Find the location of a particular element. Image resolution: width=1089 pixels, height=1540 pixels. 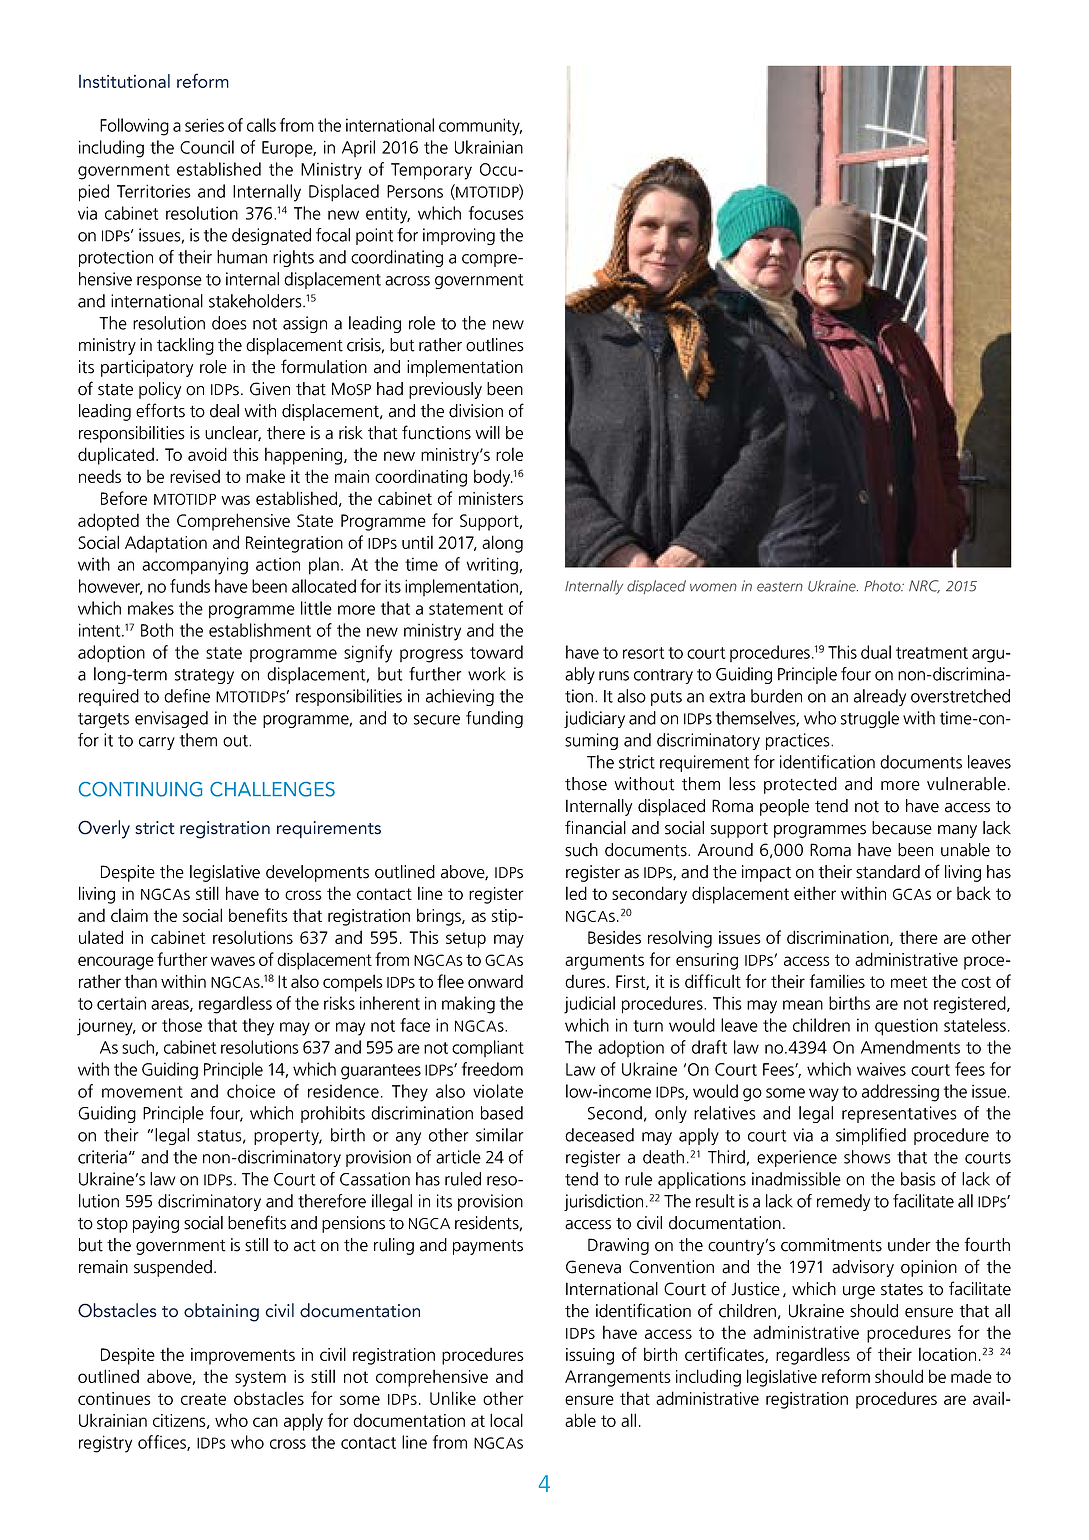

create is located at coordinates (203, 1399).
